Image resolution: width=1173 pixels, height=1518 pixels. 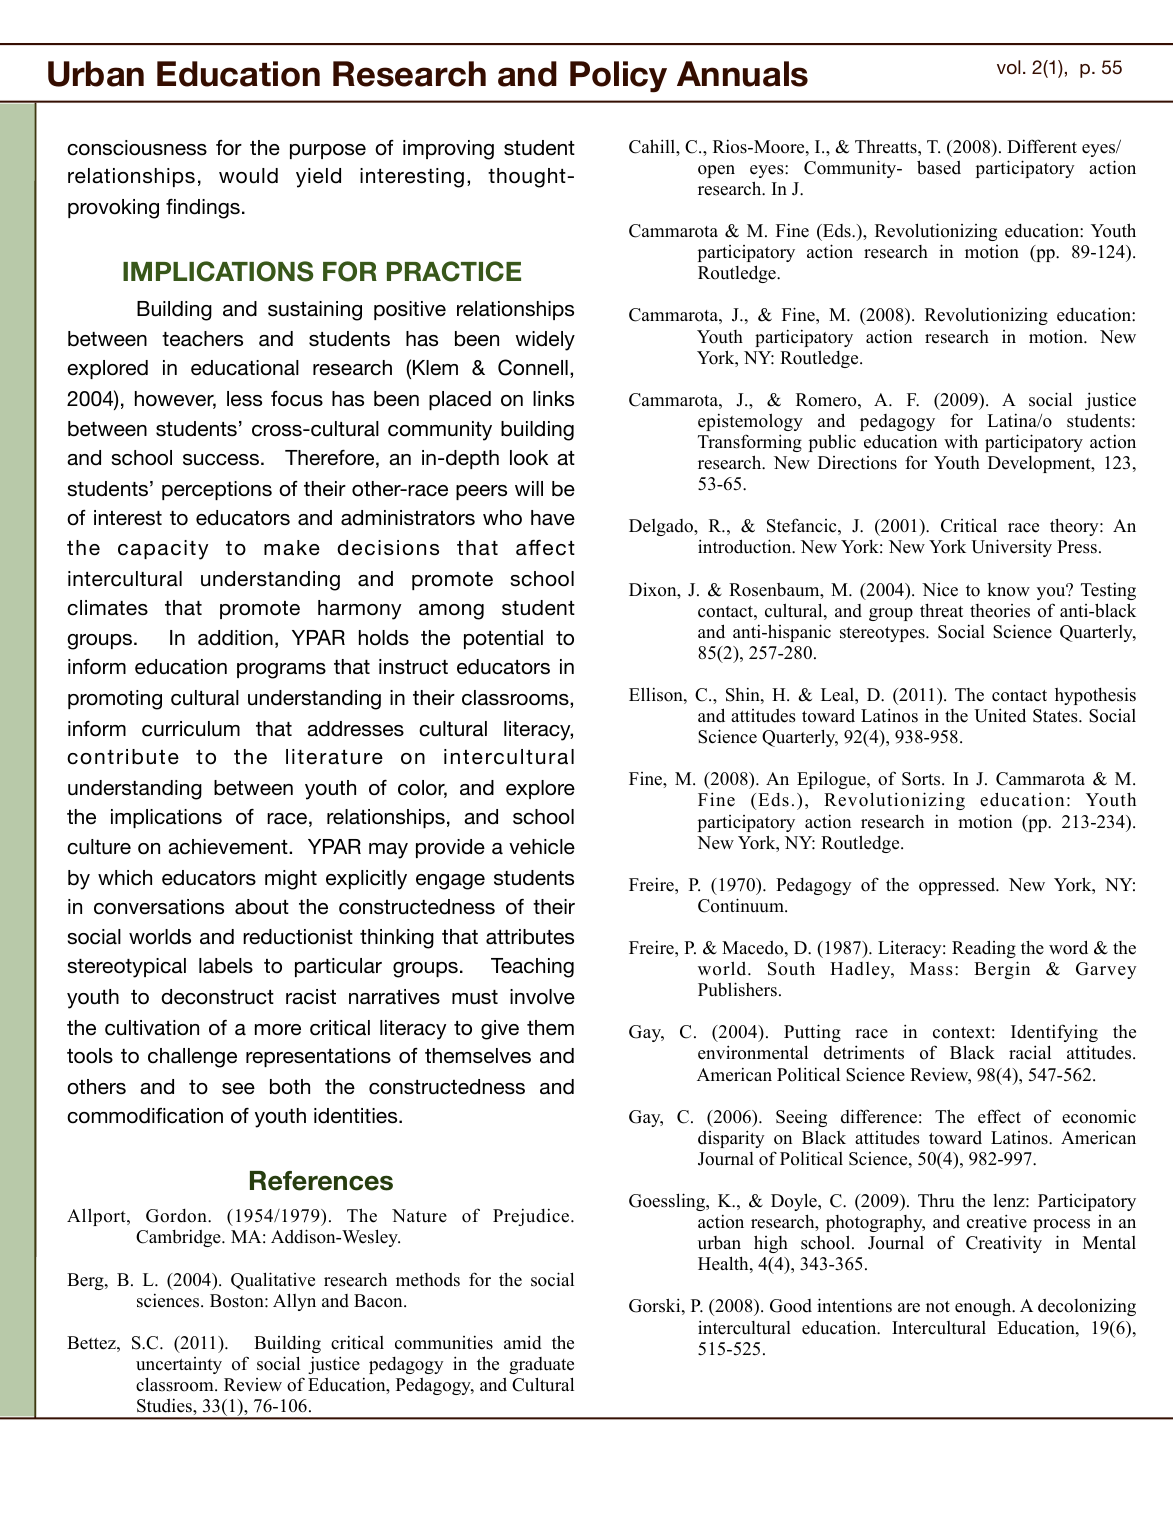 What do you see at coordinates (1030, 1052) in the screenshot?
I see `racial` at bounding box center [1030, 1052].
